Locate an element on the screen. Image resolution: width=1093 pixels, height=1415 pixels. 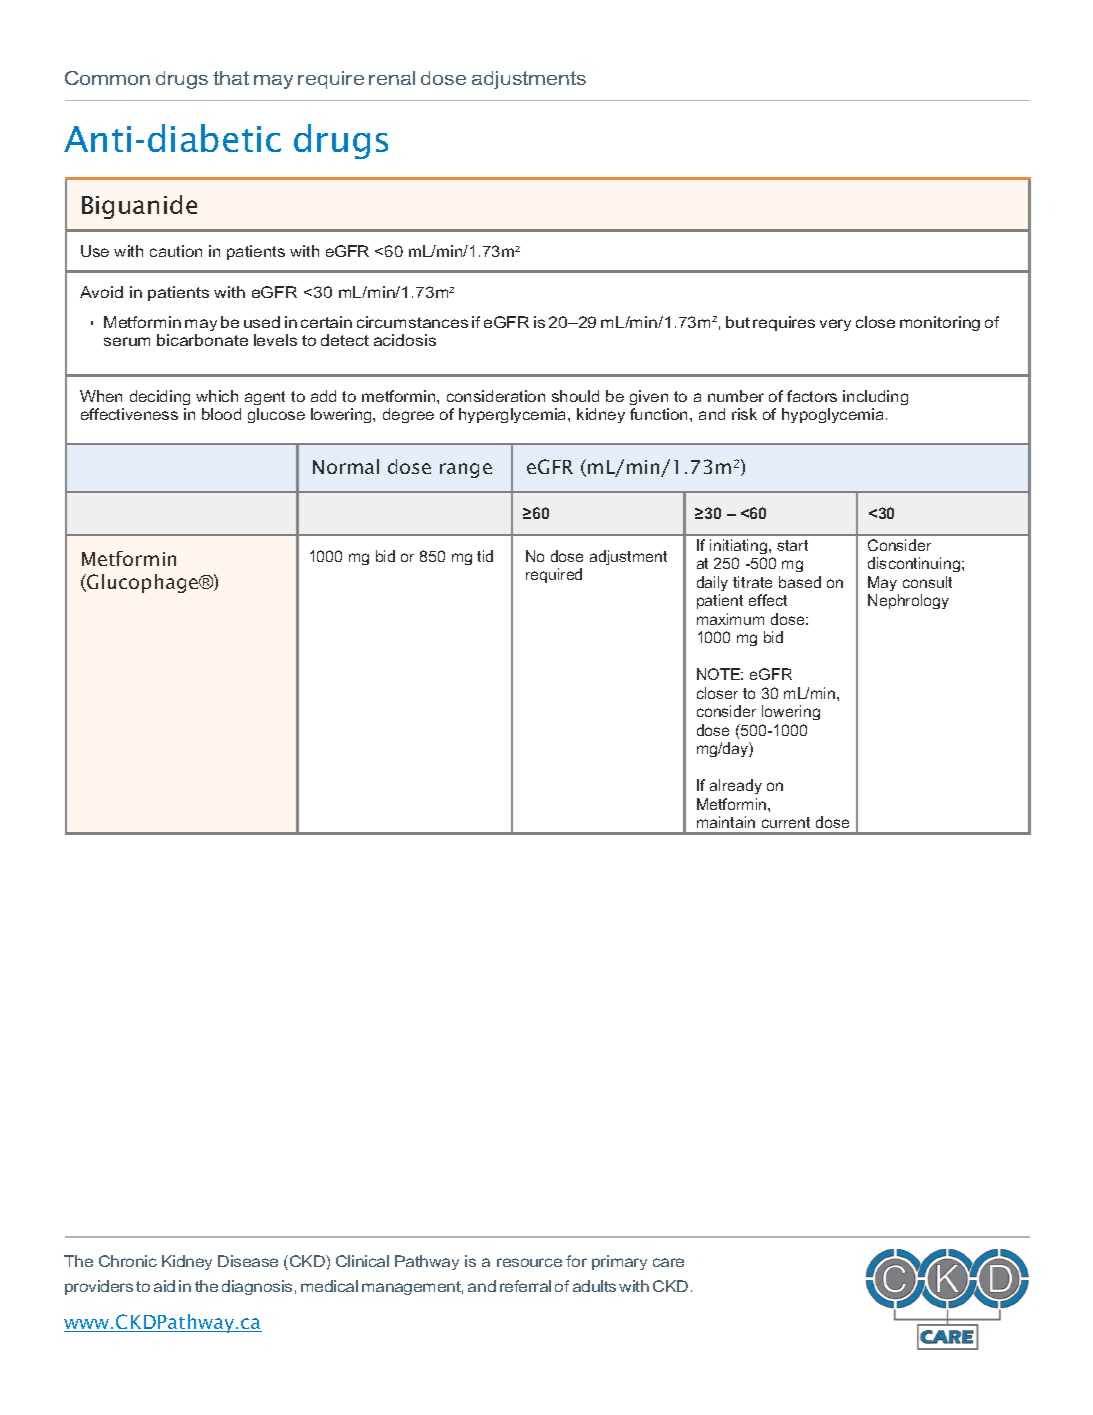
current is located at coordinates (786, 822).
